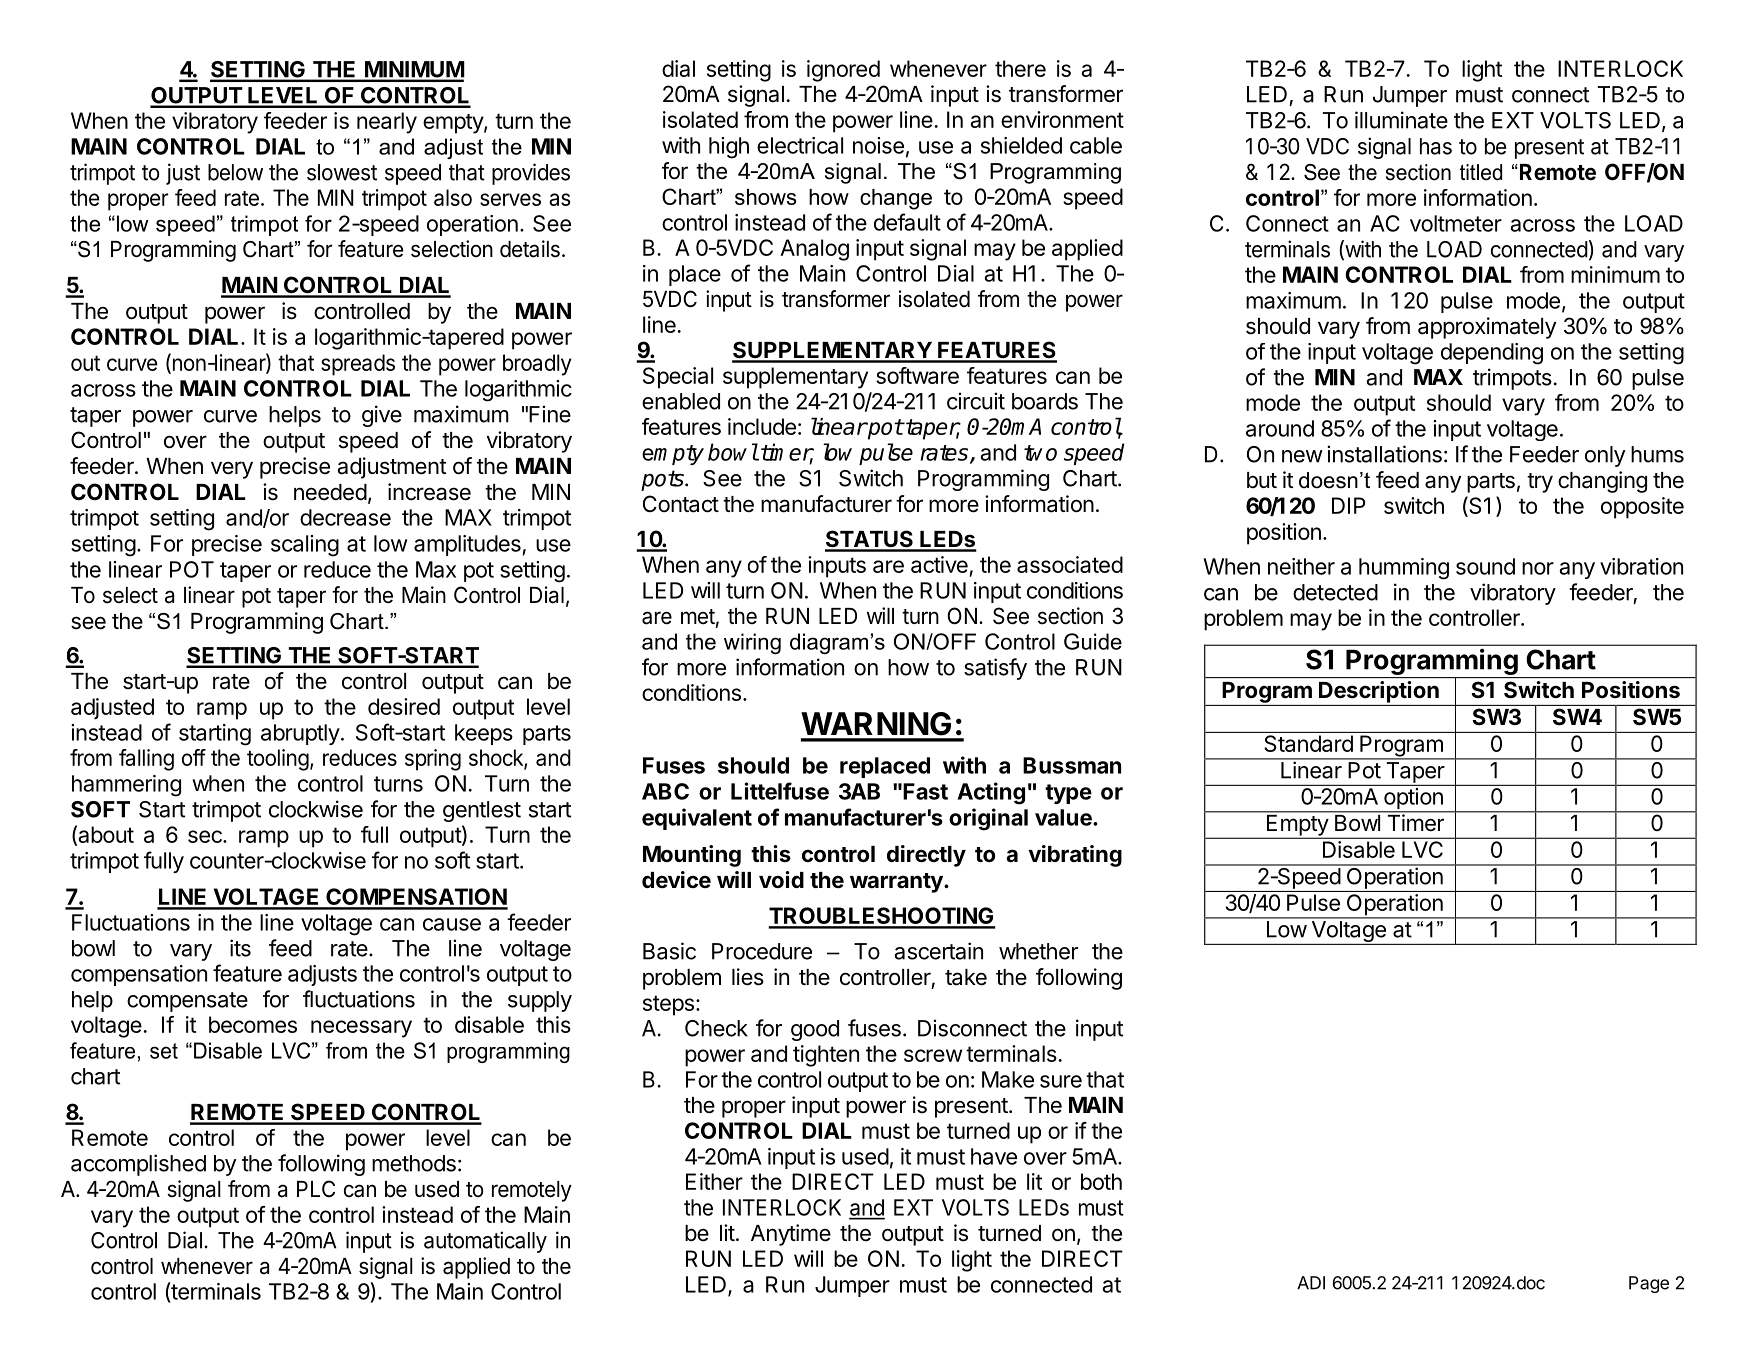  Describe the element at coordinates (897, 883) in the screenshot. I see `warranty` at that location.
